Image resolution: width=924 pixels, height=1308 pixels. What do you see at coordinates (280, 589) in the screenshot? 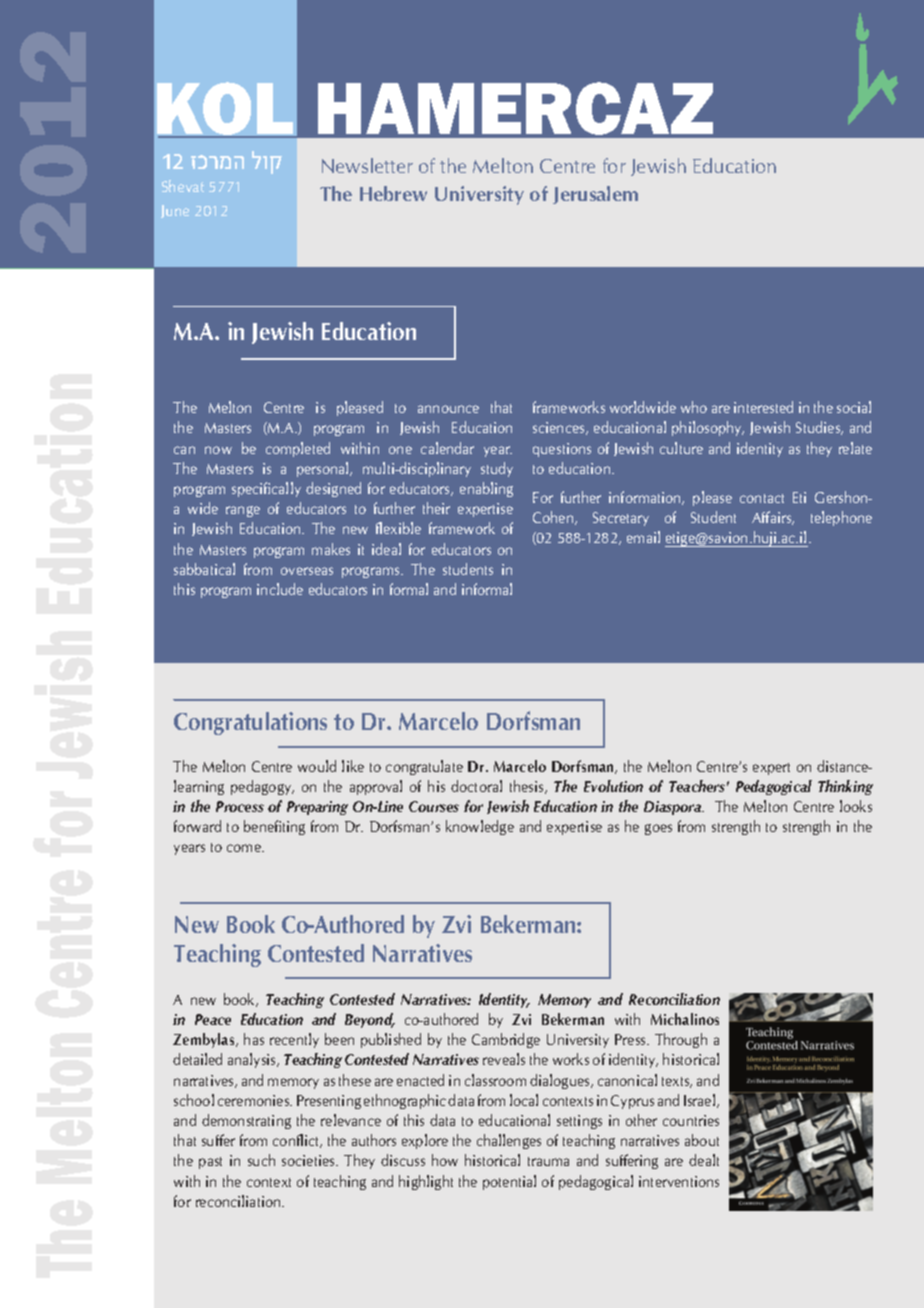
I see `include` at bounding box center [280, 589].
